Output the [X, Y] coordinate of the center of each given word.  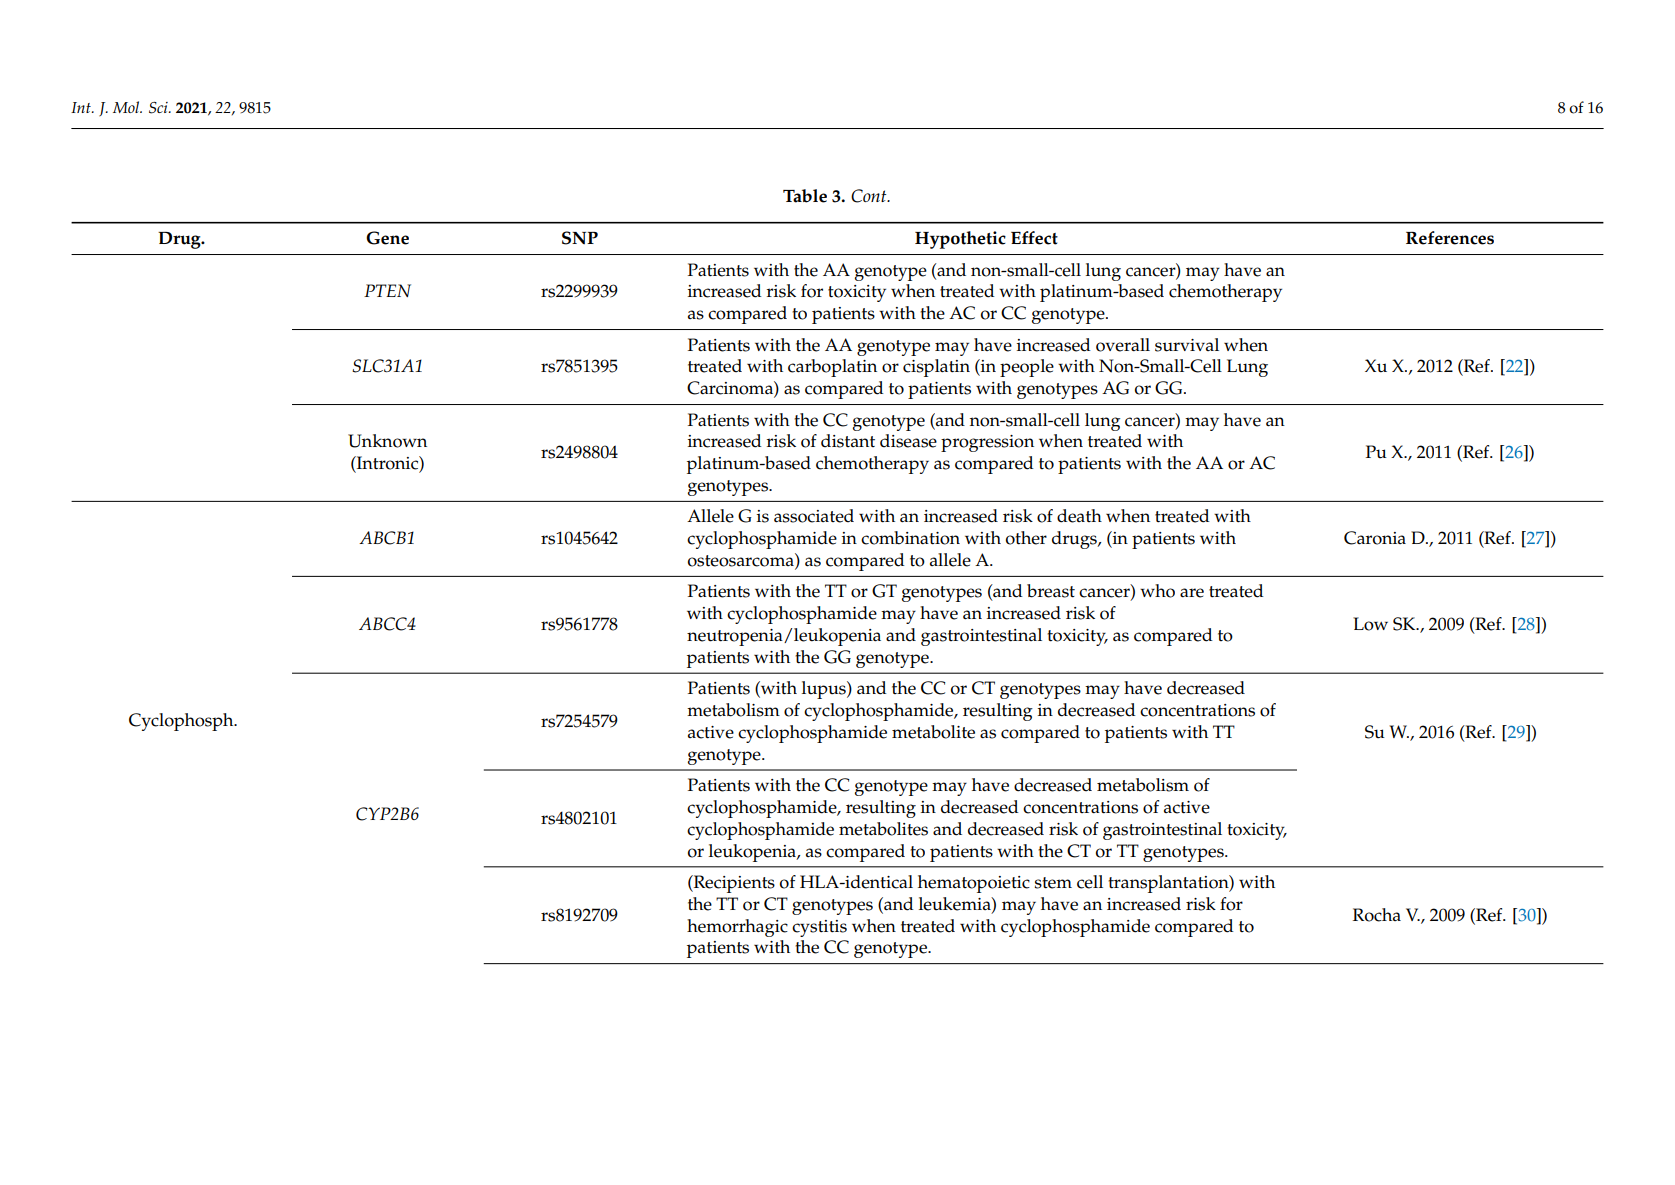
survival [1187, 345]
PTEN [387, 290]
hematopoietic [974, 884]
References [1450, 238]
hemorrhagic [737, 928]
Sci [159, 108]
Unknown [387, 441]
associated [814, 516]
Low [1370, 624]
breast [1051, 591]
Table [805, 196]
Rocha [1377, 915]
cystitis [819, 928]
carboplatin [832, 368]
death [1079, 516]
